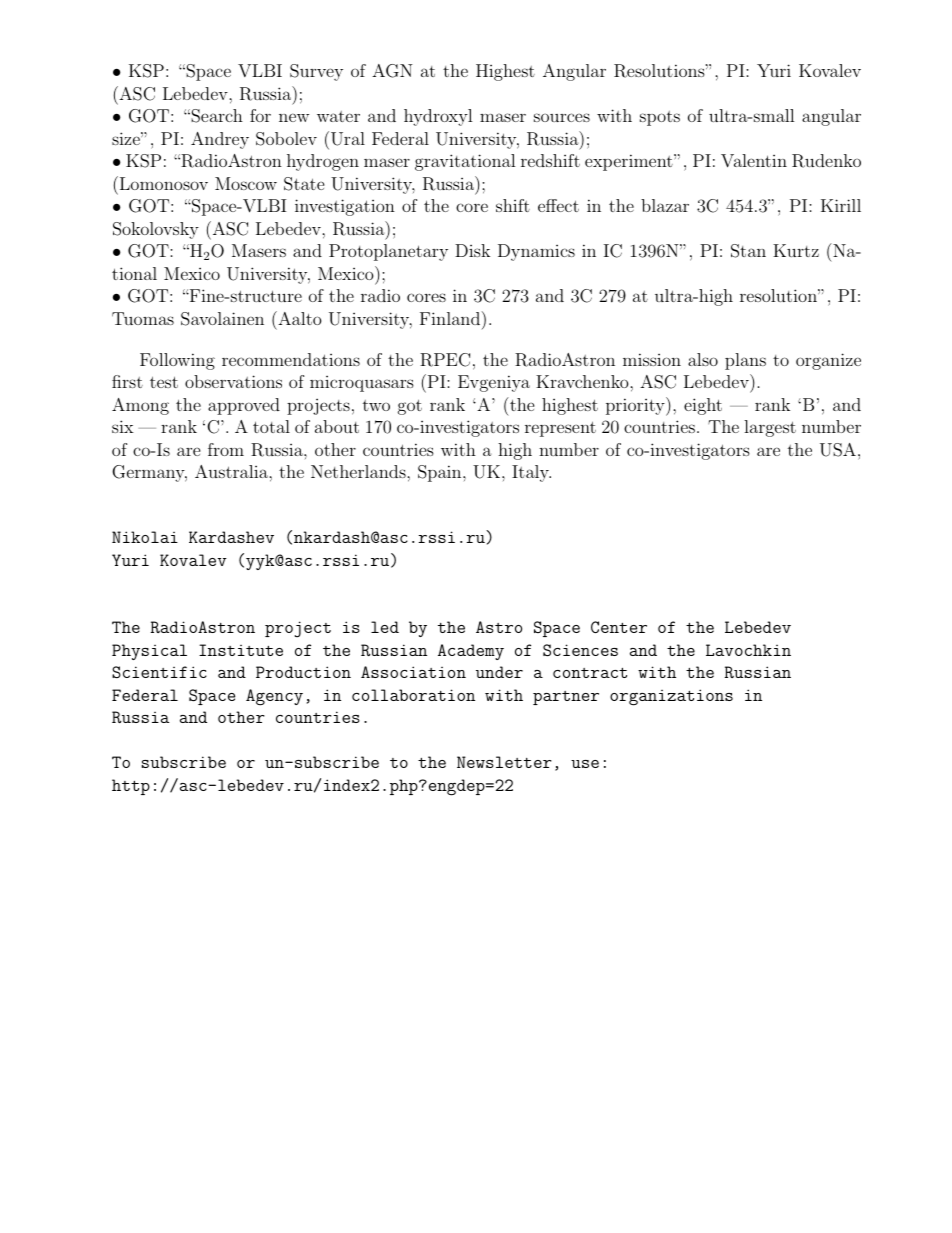 This page has width=952, height=1233. What do you see at coordinates (671, 697) in the page?
I see `organizations` at bounding box center [671, 697].
